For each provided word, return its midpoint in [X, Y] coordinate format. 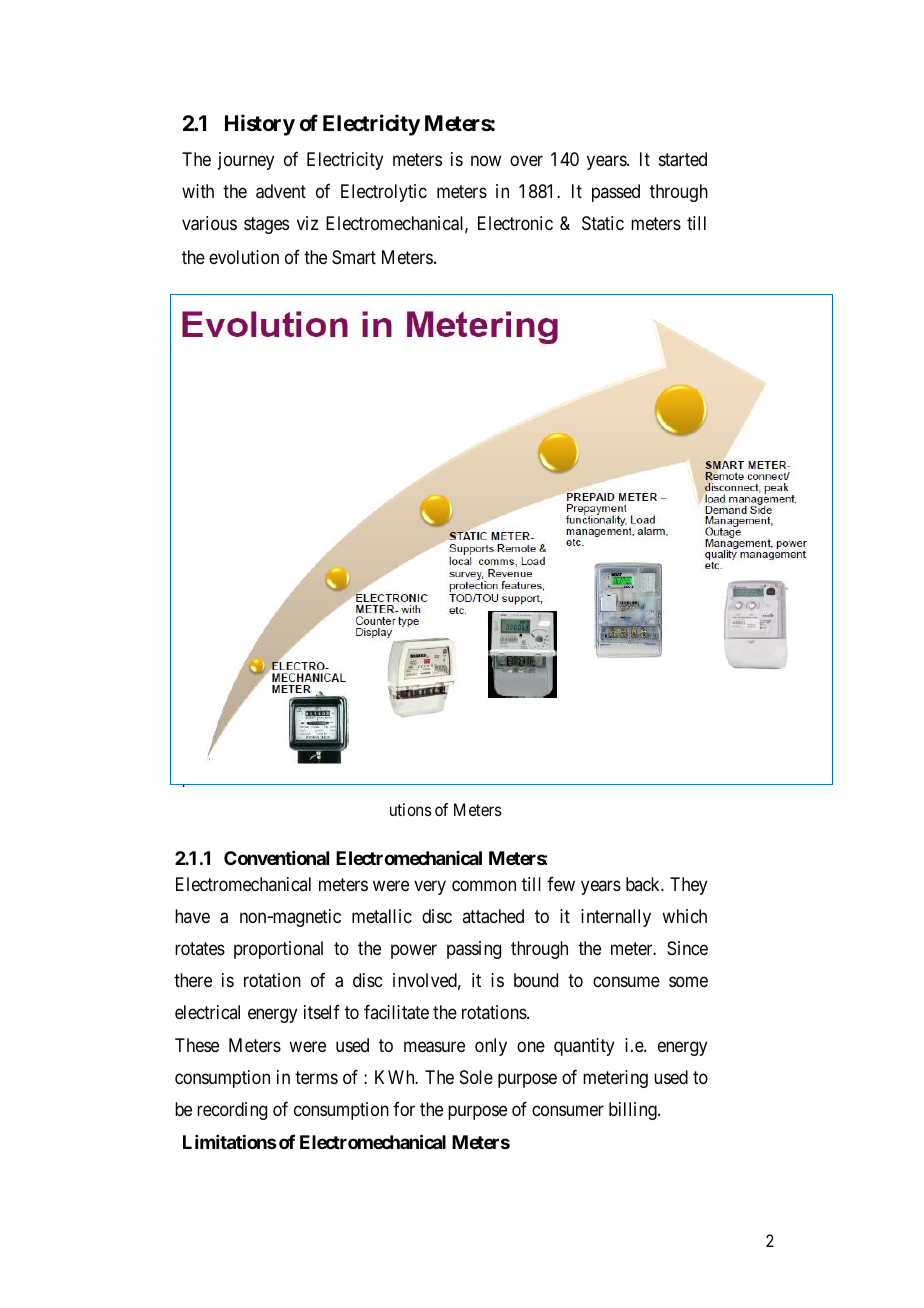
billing [634, 1111]
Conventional [276, 858]
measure [434, 1047]
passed [616, 193]
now [486, 160]
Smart [354, 257]
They [688, 886]
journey [246, 161]
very [430, 887]
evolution [244, 257]
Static [603, 223]
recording [232, 1111]
